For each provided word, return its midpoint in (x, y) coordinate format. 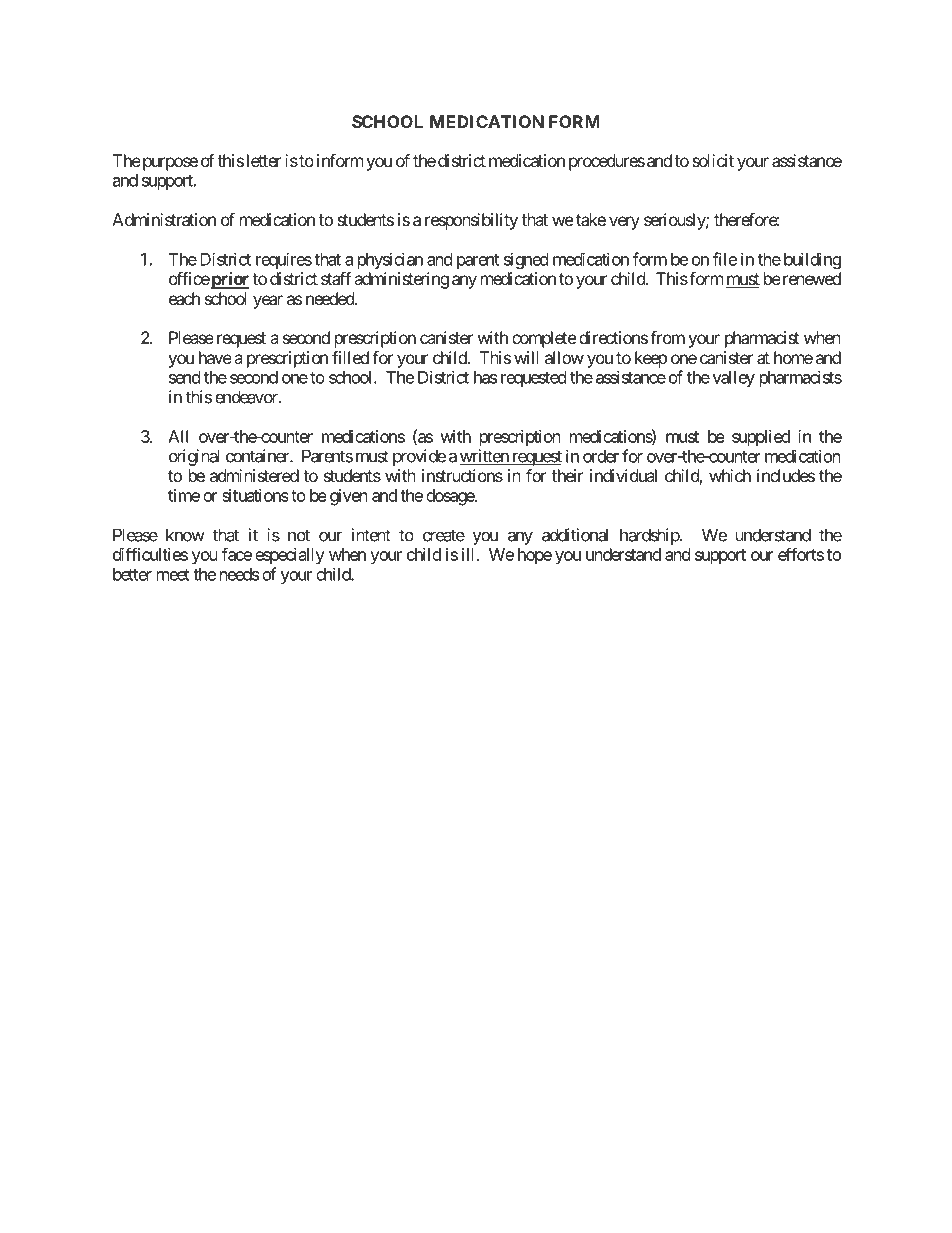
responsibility (471, 221)
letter (264, 160)
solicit (713, 160)
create (444, 535)
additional (575, 535)
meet (173, 575)
